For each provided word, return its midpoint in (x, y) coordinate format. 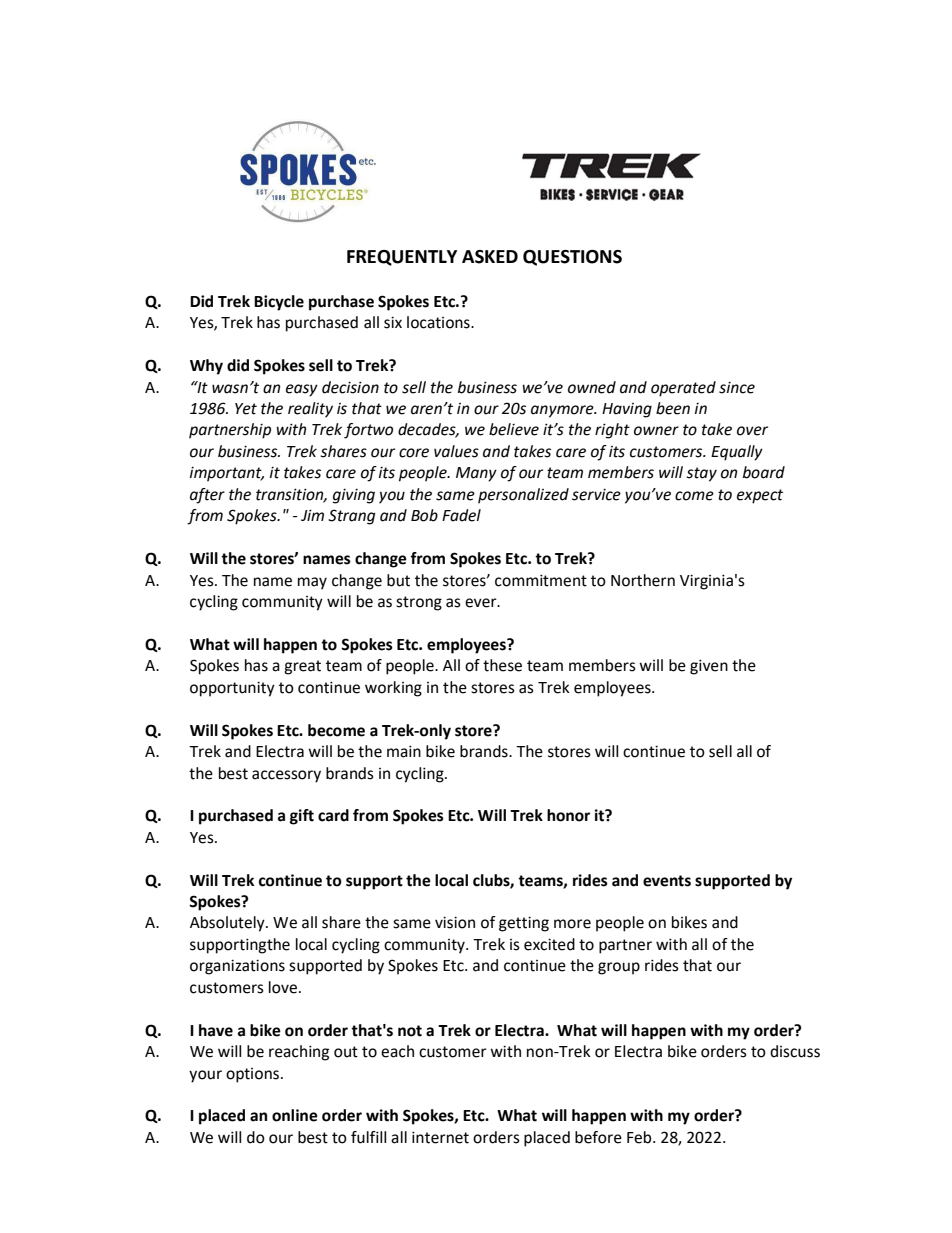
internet (440, 1137)
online (295, 1115)
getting (524, 924)
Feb (640, 1137)
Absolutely (228, 924)
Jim (312, 515)
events (667, 881)
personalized (523, 496)
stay (701, 474)
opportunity (232, 689)
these (502, 665)
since (737, 388)
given (709, 667)
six (393, 322)
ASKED (490, 257)
